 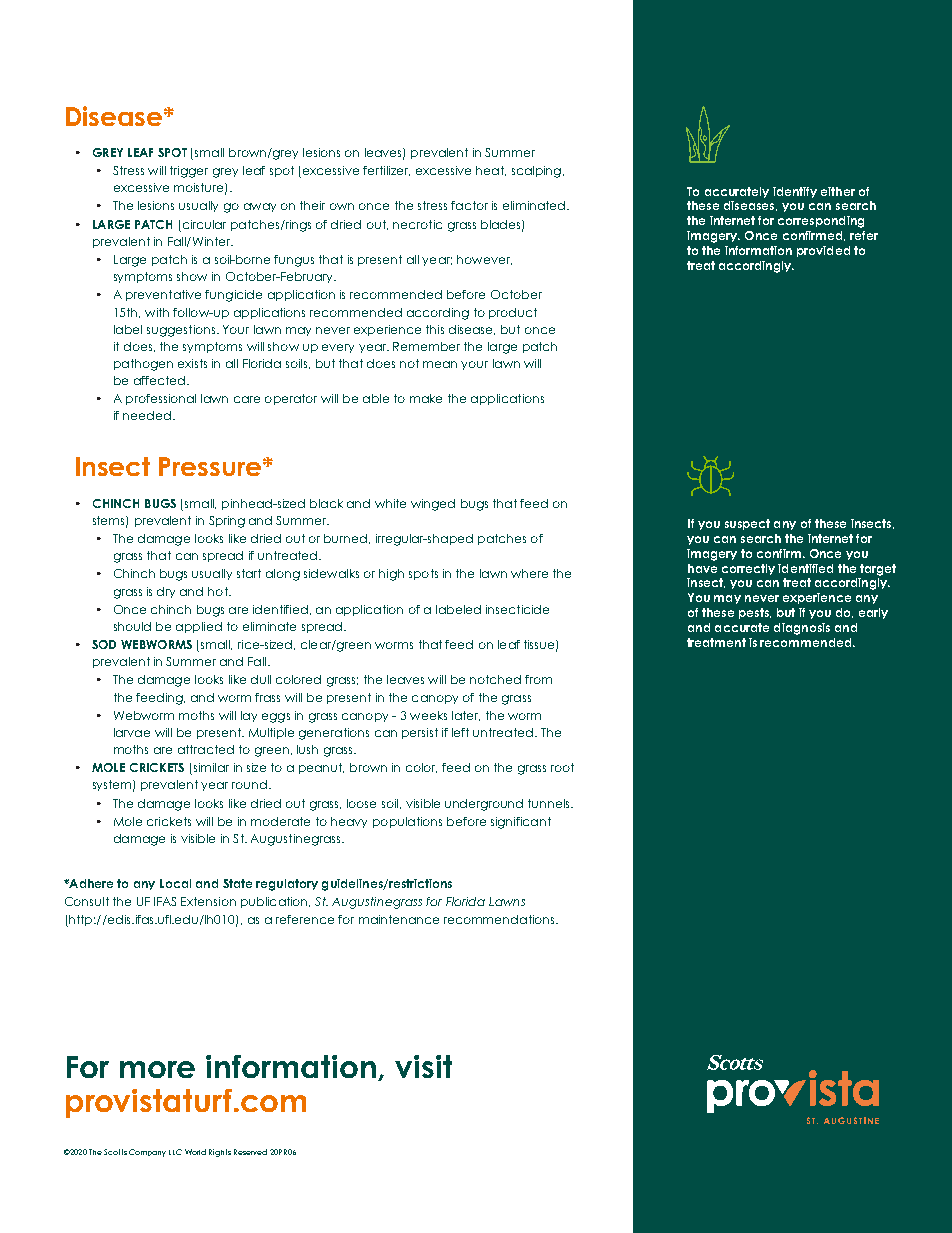 What do you see at coordinates (500, 919) in the screenshot?
I see `recommendations` at bounding box center [500, 919].
